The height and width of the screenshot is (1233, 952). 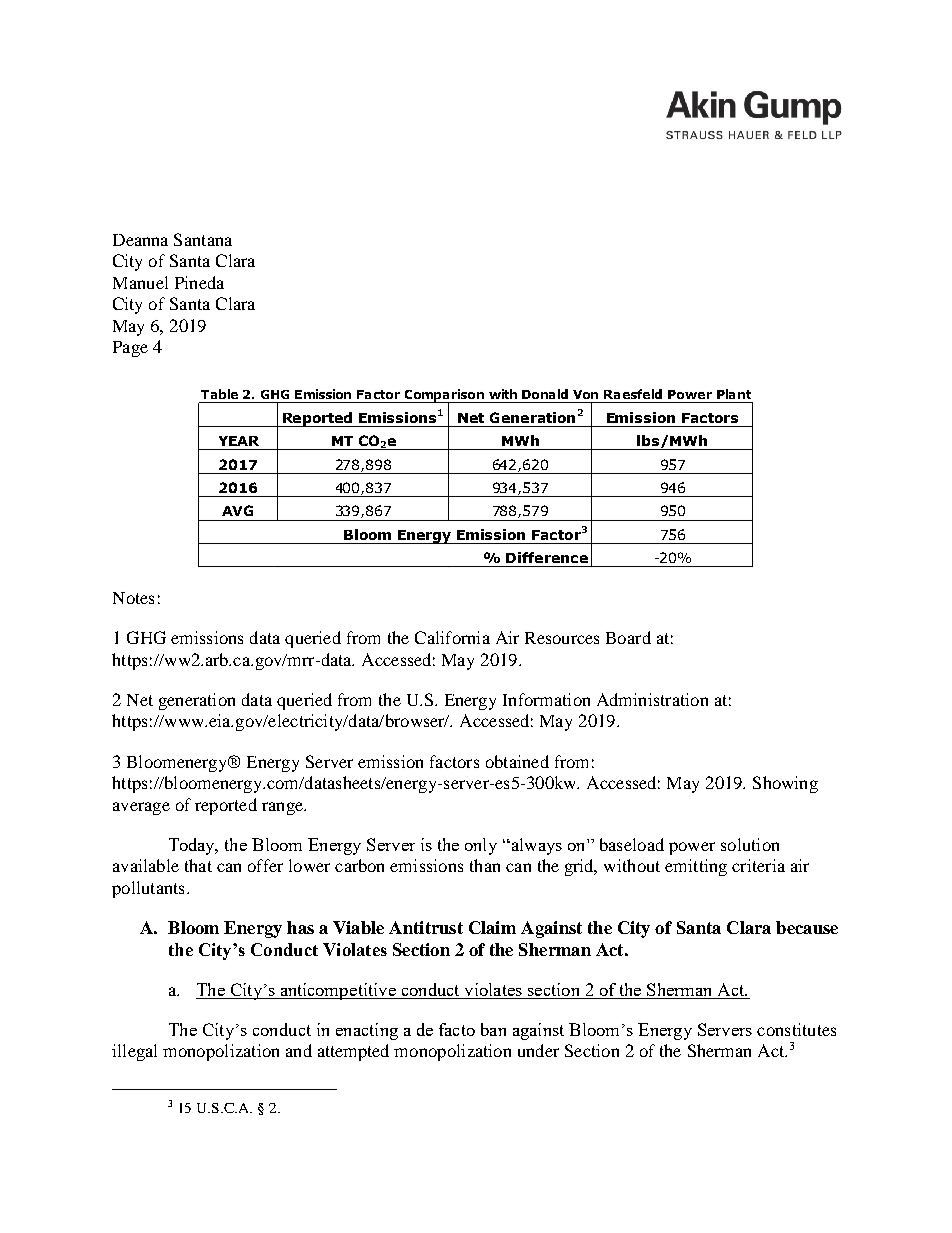 What do you see at coordinates (133, 598) in the screenshot?
I see `Notes` at bounding box center [133, 598].
